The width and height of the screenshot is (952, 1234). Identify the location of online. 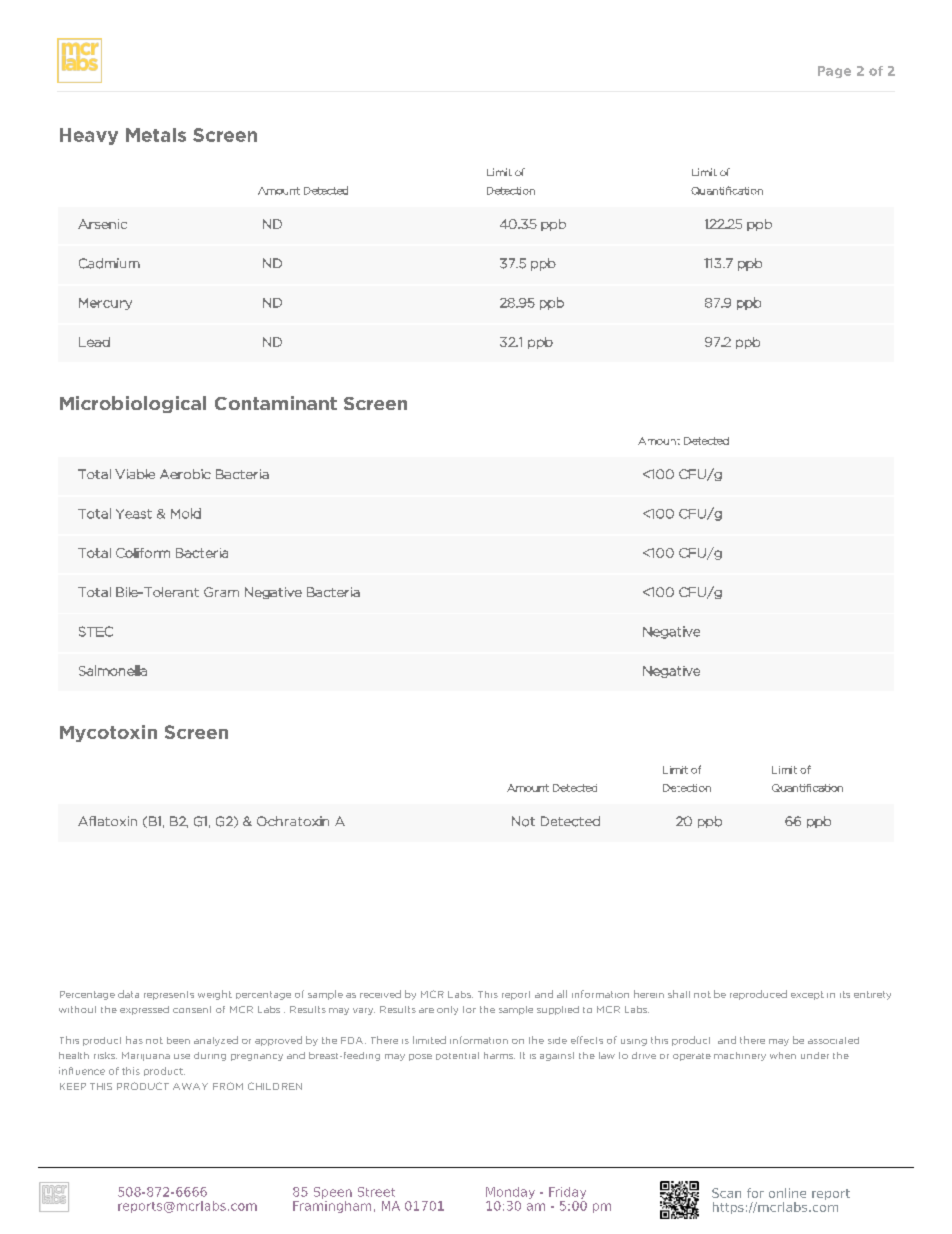
(787, 1193).
